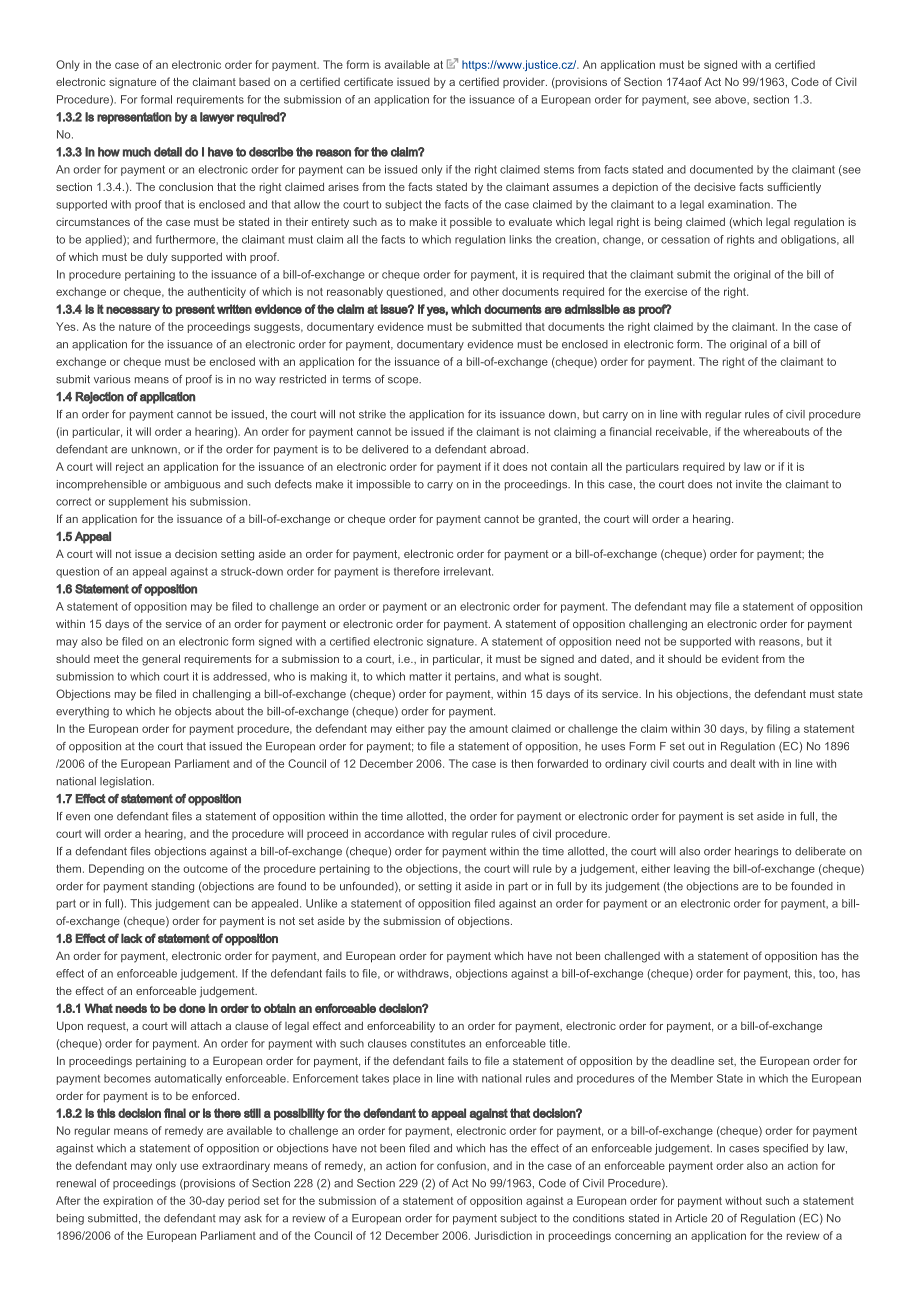 This screenshot has height=1308, width=924. Describe the element at coordinates (731, 99) in the screenshot. I see `above` at that location.
